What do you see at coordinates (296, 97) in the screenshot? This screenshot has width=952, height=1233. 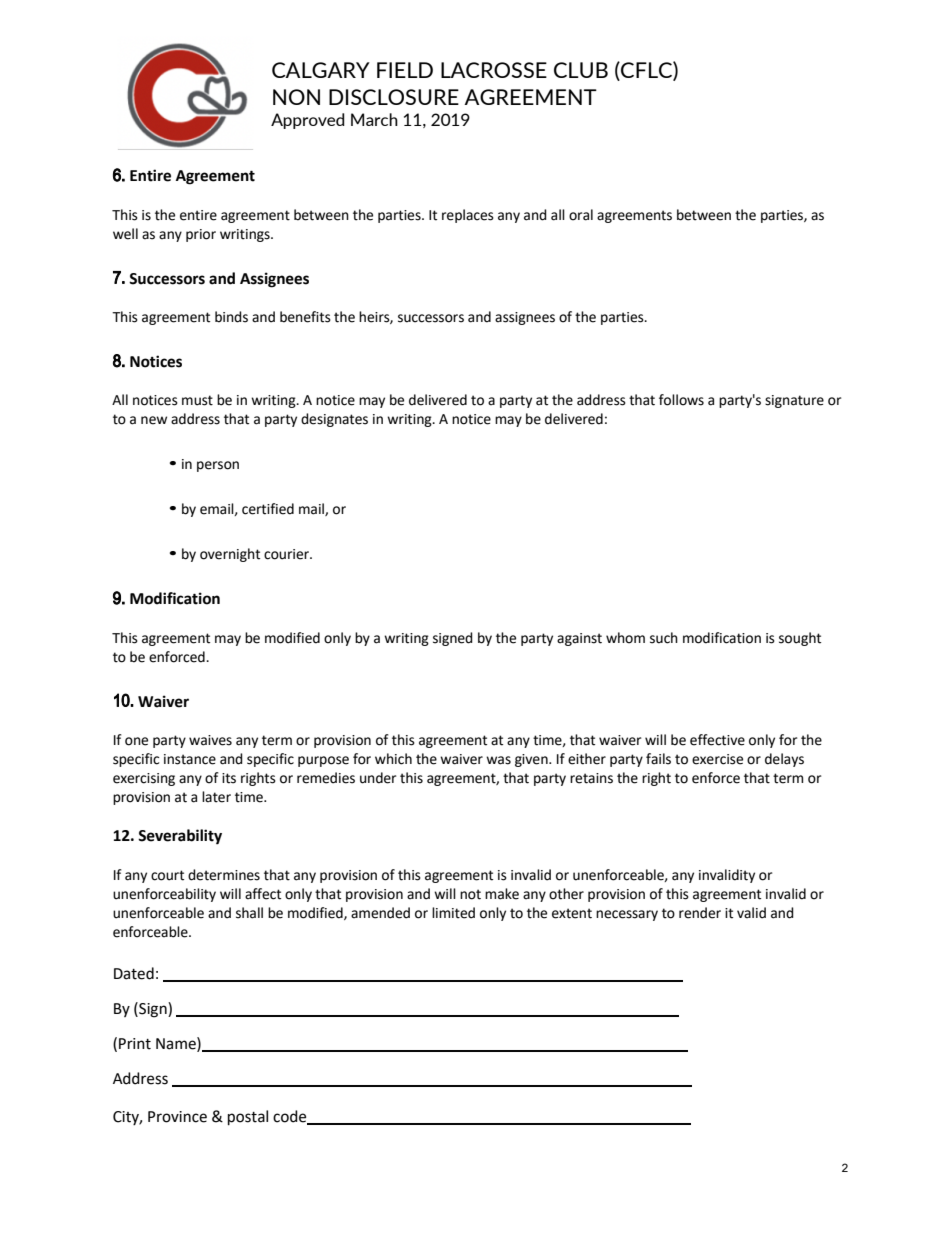 I see `NON` at bounding box center [296, 97].
